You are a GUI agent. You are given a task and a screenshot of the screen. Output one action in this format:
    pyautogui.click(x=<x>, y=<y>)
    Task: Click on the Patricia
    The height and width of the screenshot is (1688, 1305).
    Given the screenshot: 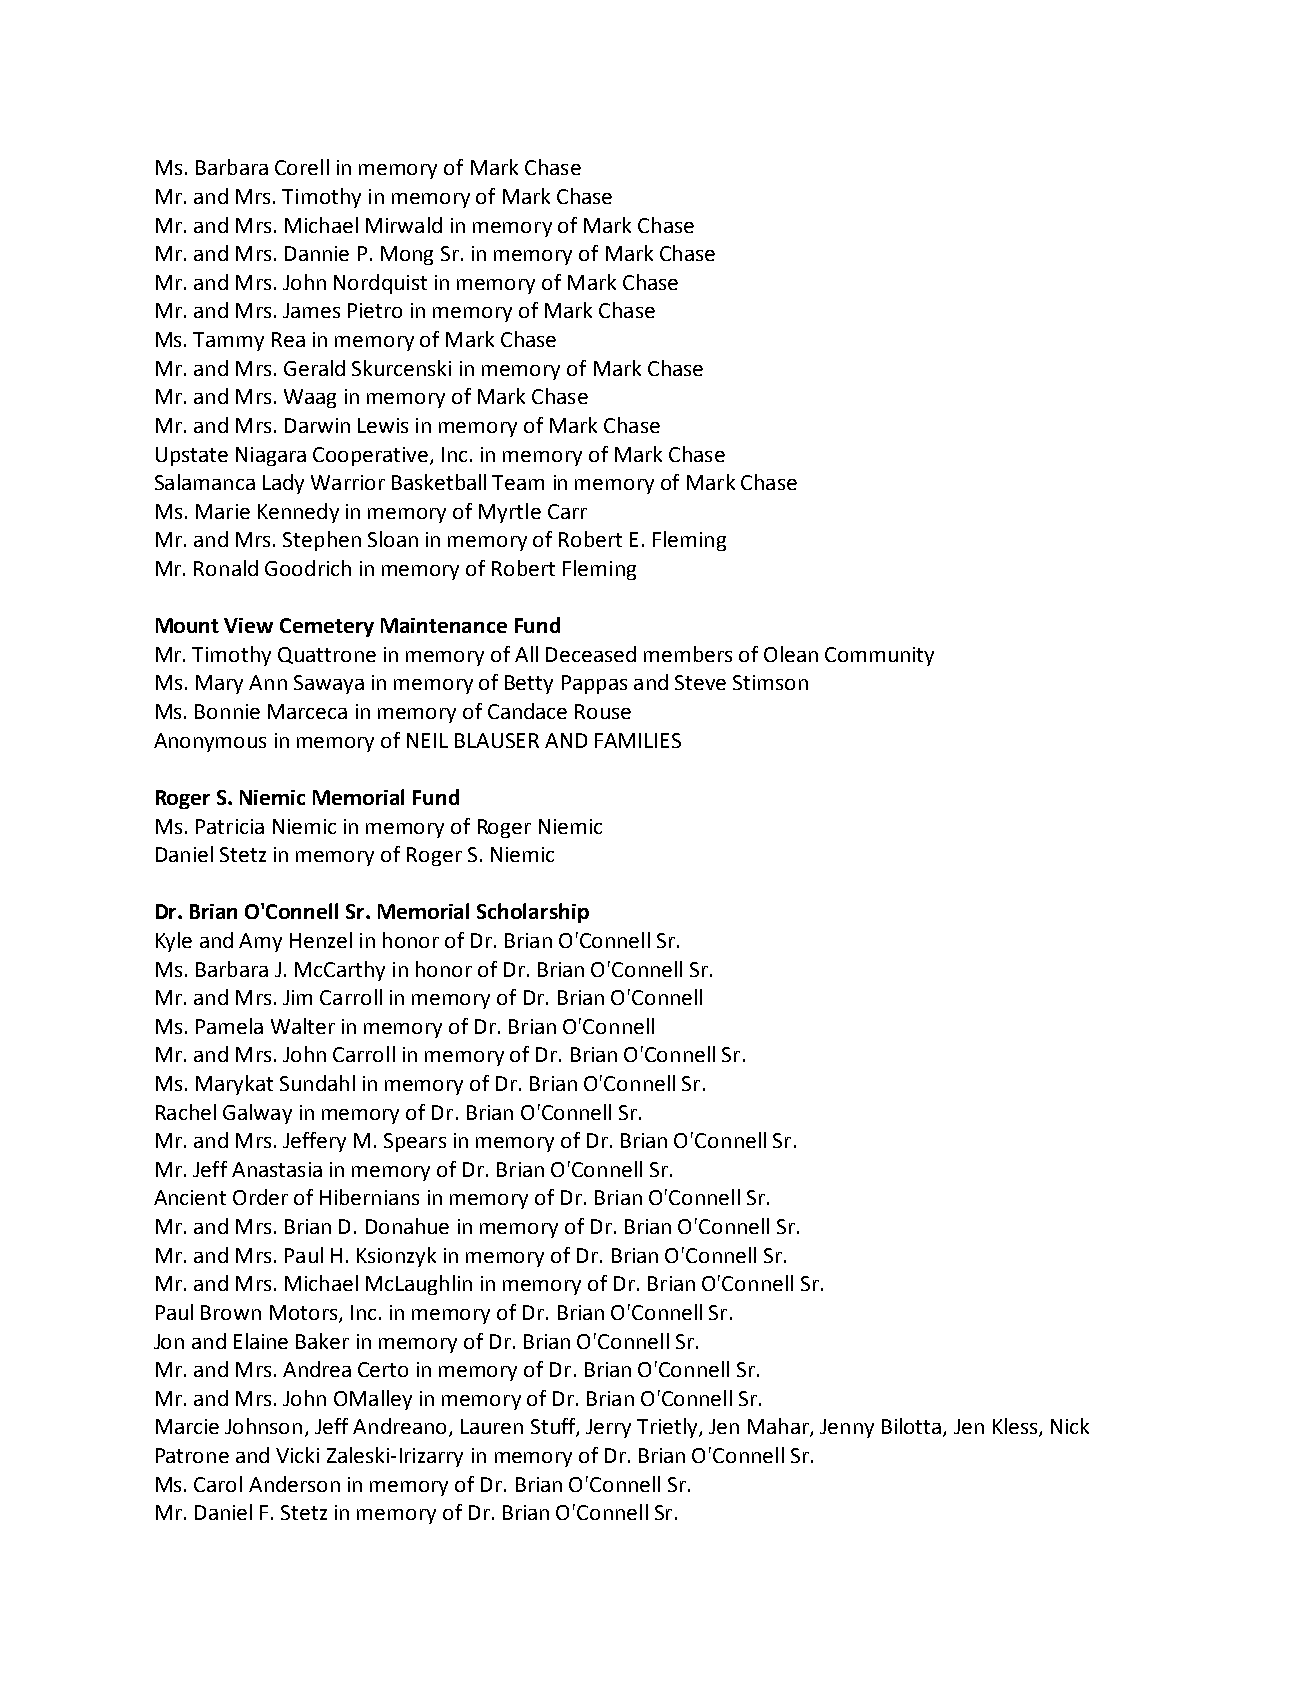 What is the action you would take?
    pyautogui.click(x=230, y=826)
